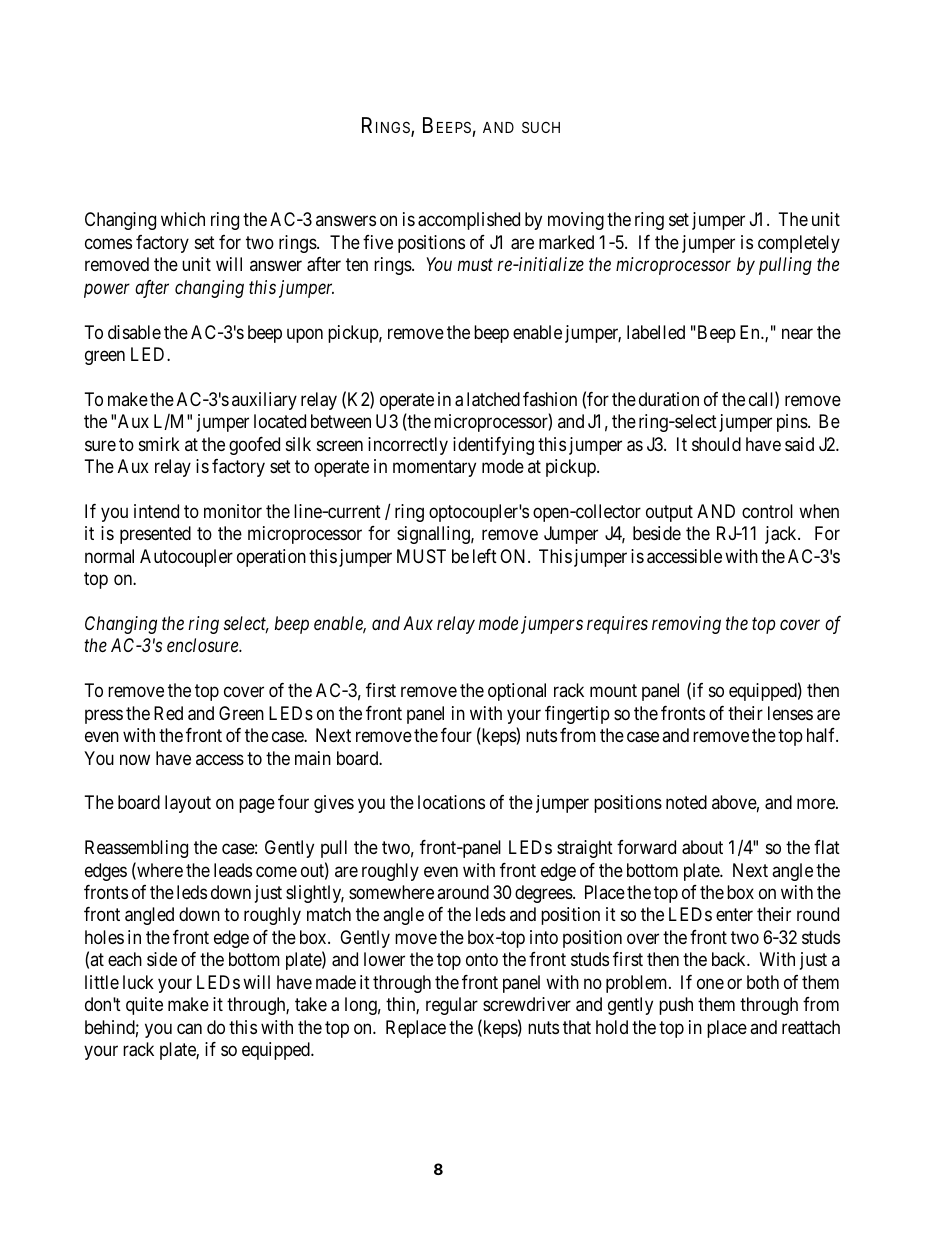 The width and height of the screenshot is (952, 1233). I want to click on jack, so click(782, 535).
